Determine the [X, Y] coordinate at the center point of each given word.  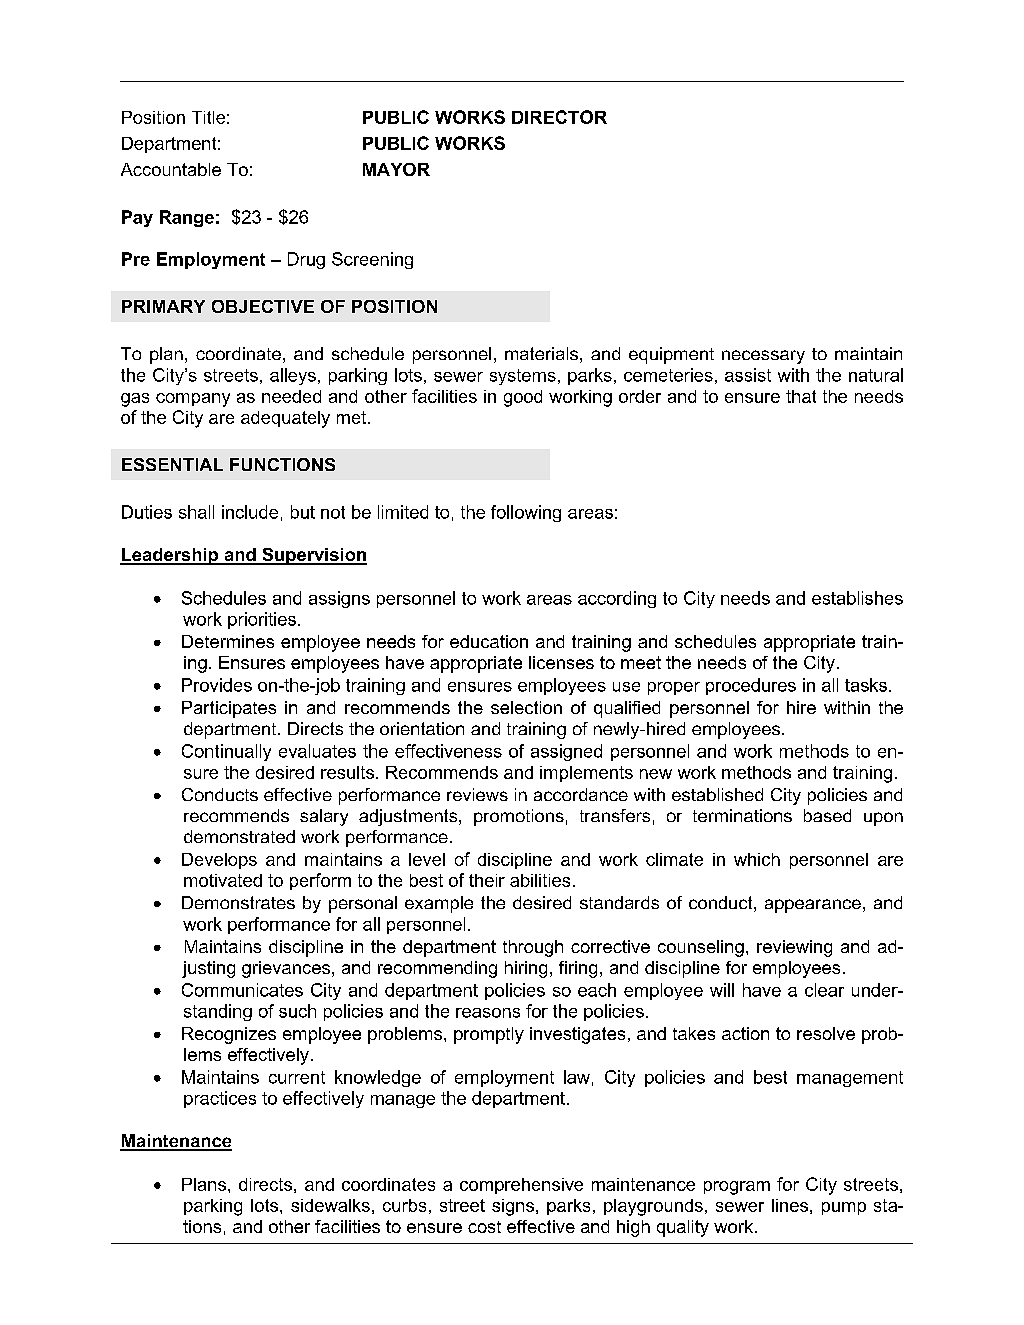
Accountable [171, 169]
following [526, 513]
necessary [763, 357]
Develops [219, 861]
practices [220, 1099]
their [487, 880]
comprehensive [521, 1186]
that [801, 396]
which [757, 859]
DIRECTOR [559, 117]
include [250, 512]
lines [790, 1205]
